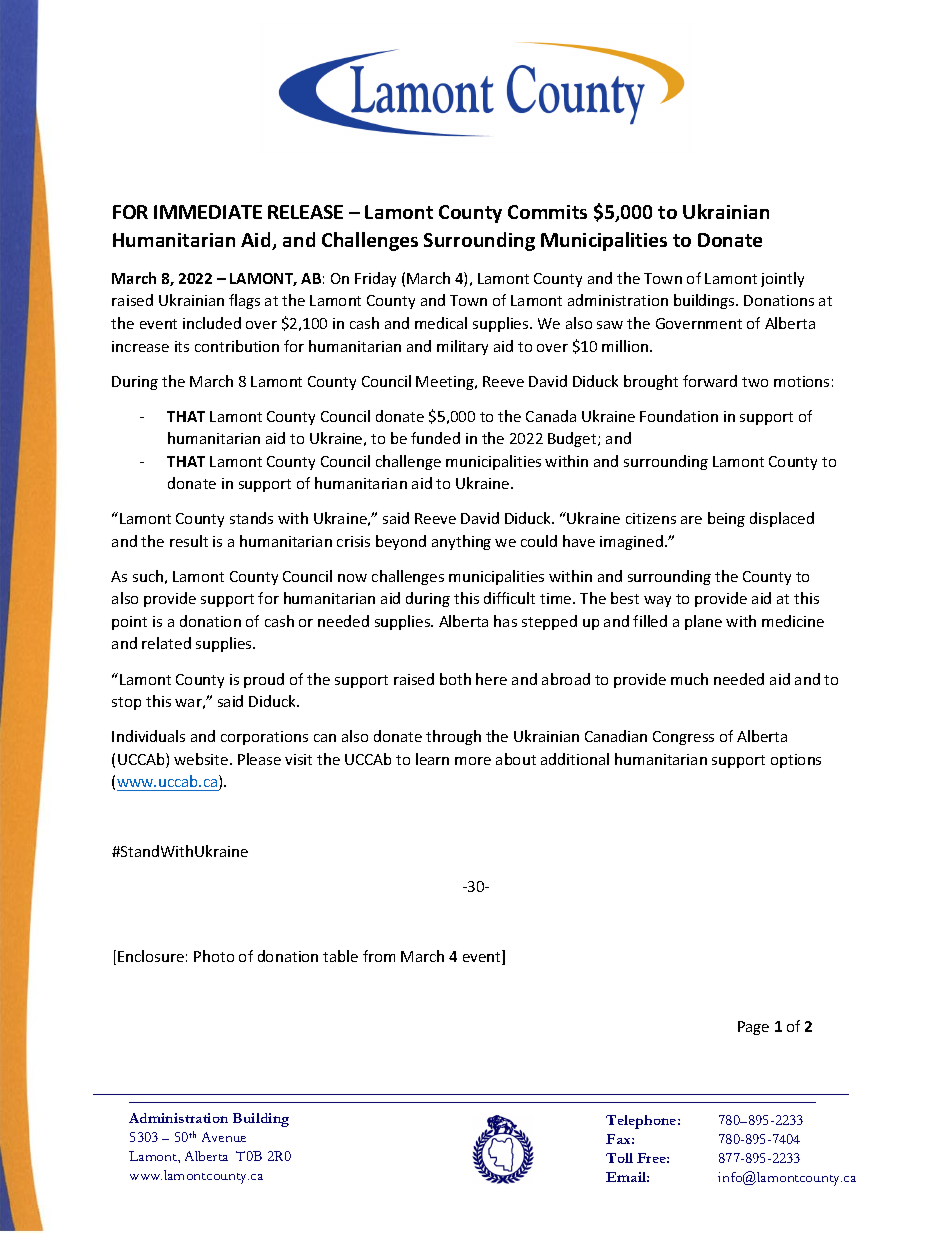  I want to click on anything, so click(461, 542).
